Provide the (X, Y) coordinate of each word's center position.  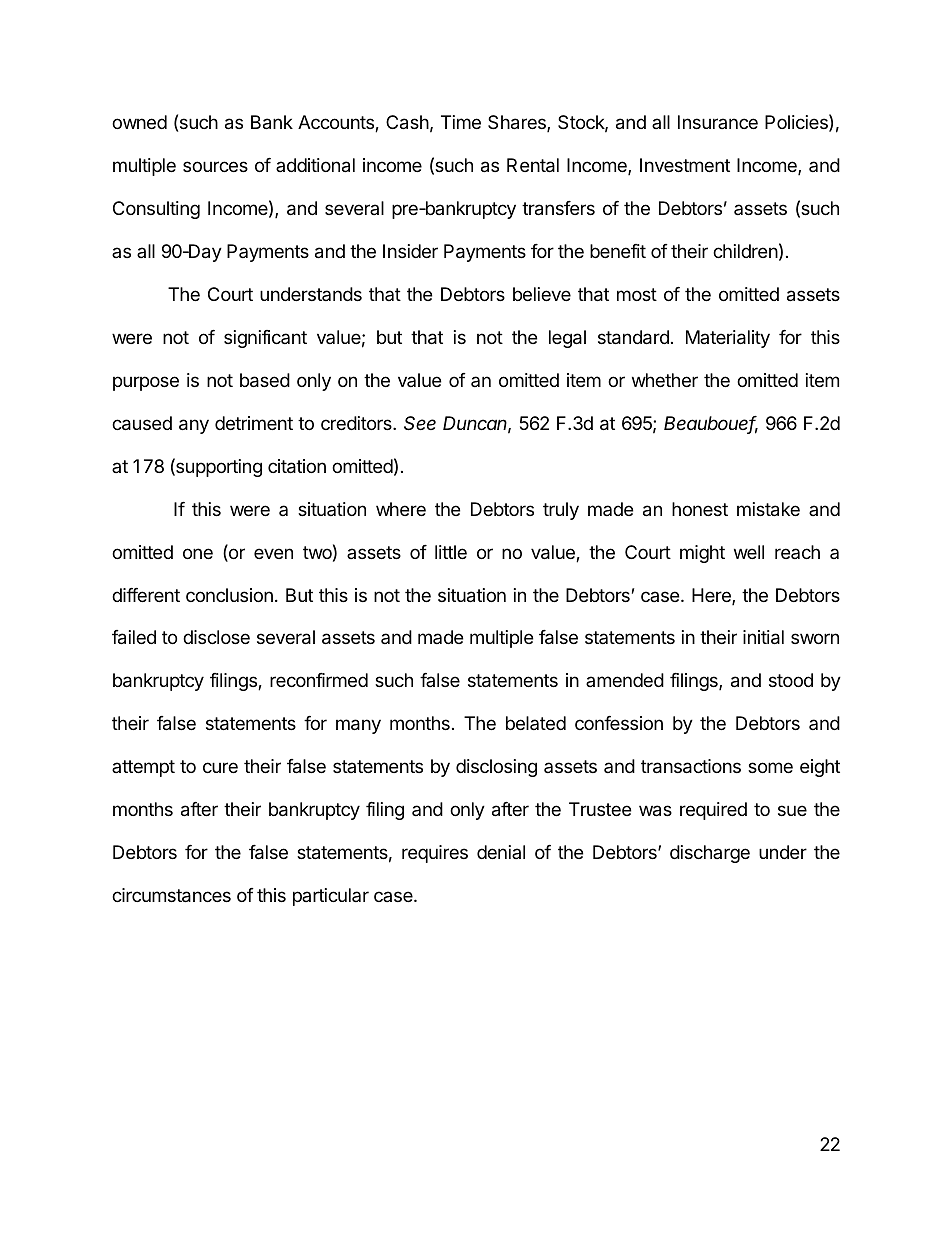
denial (501, 852)
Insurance (718, 122)
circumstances (171, 895)
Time (461, 122)
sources (215, 166)
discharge (710, 854)
